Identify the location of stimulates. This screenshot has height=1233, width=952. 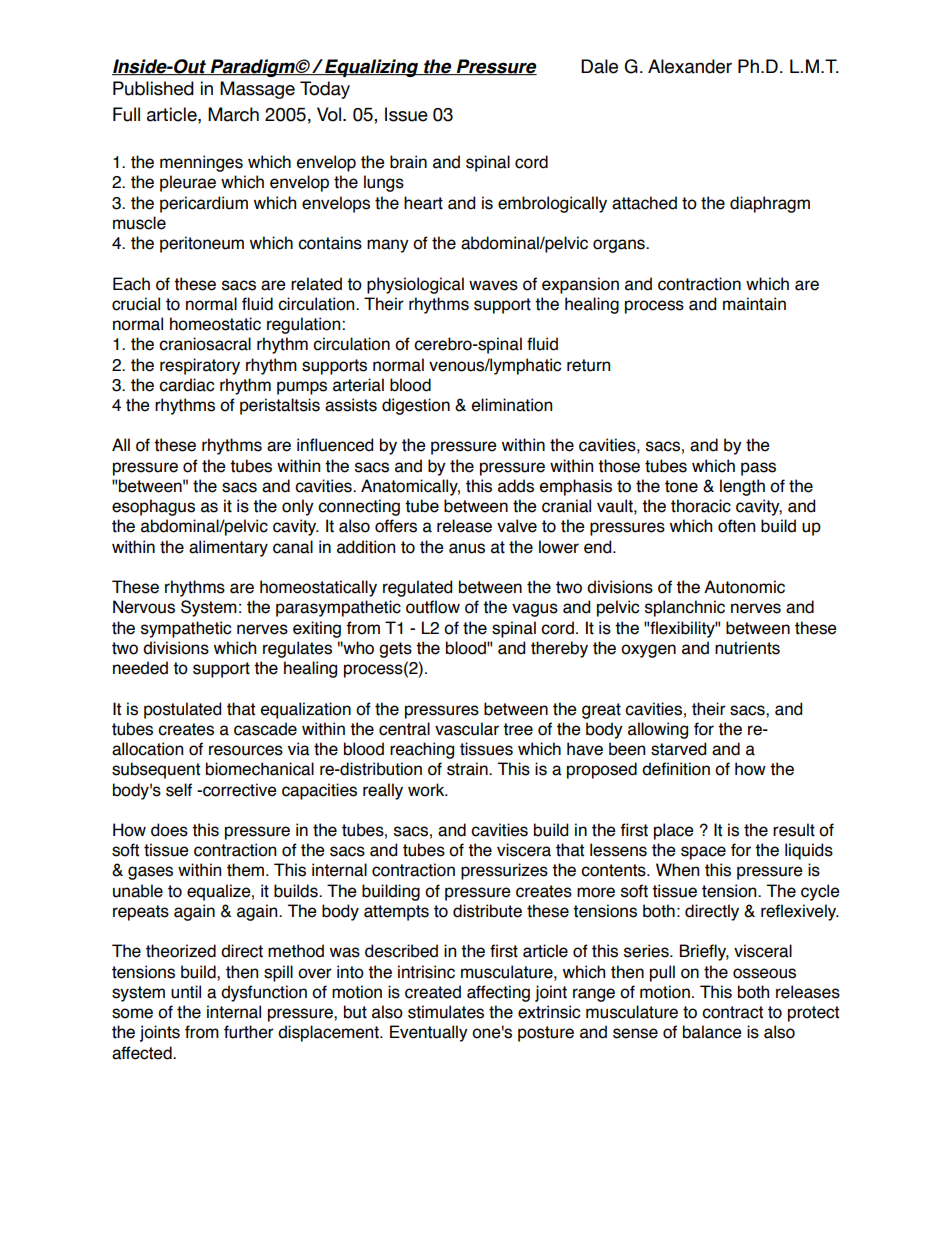
(446, 1012).
